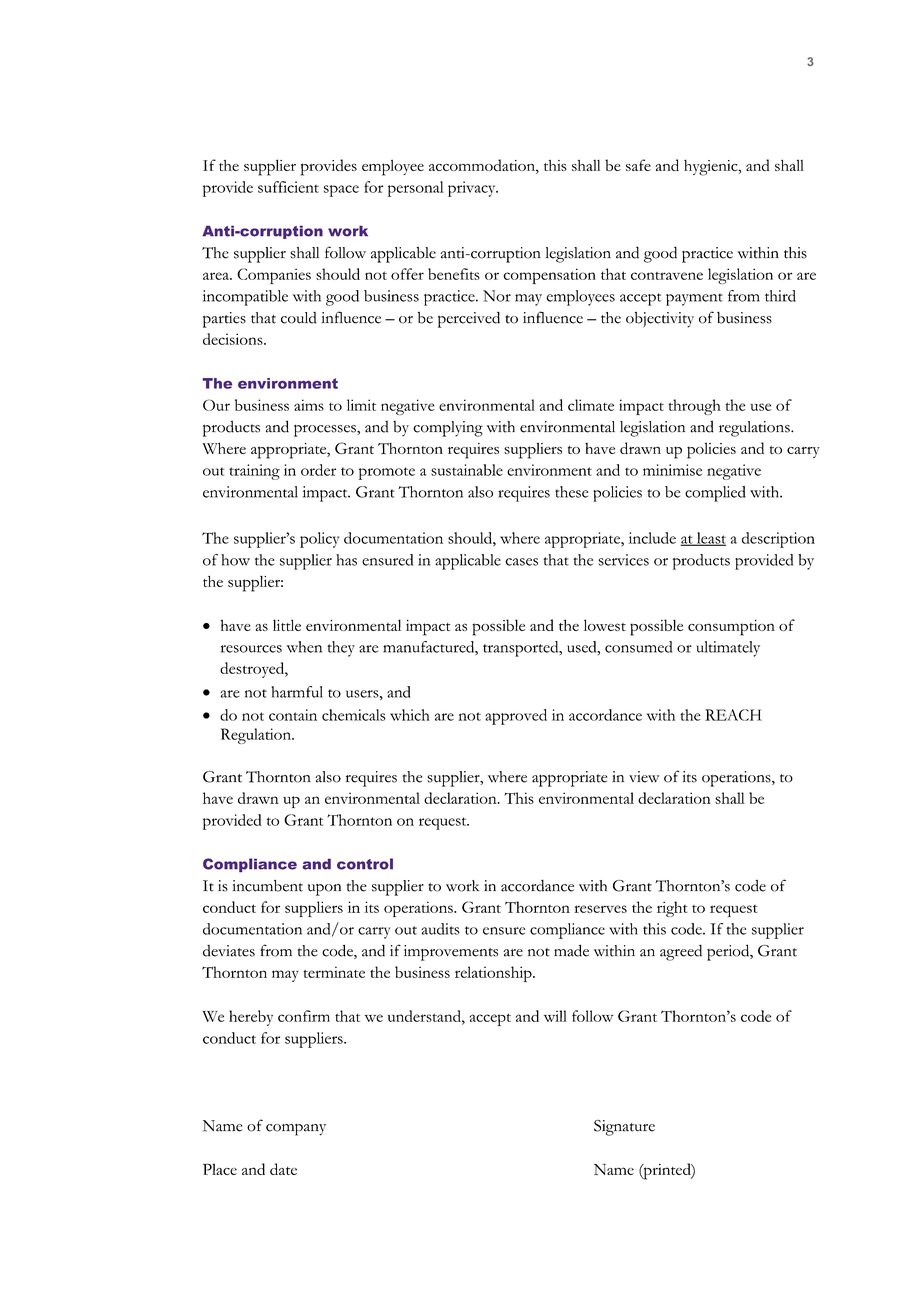 The width and height of the image is (924, 1307). Describe the element at coordinates (319, 540) in the image. I see `policy` at that location.
